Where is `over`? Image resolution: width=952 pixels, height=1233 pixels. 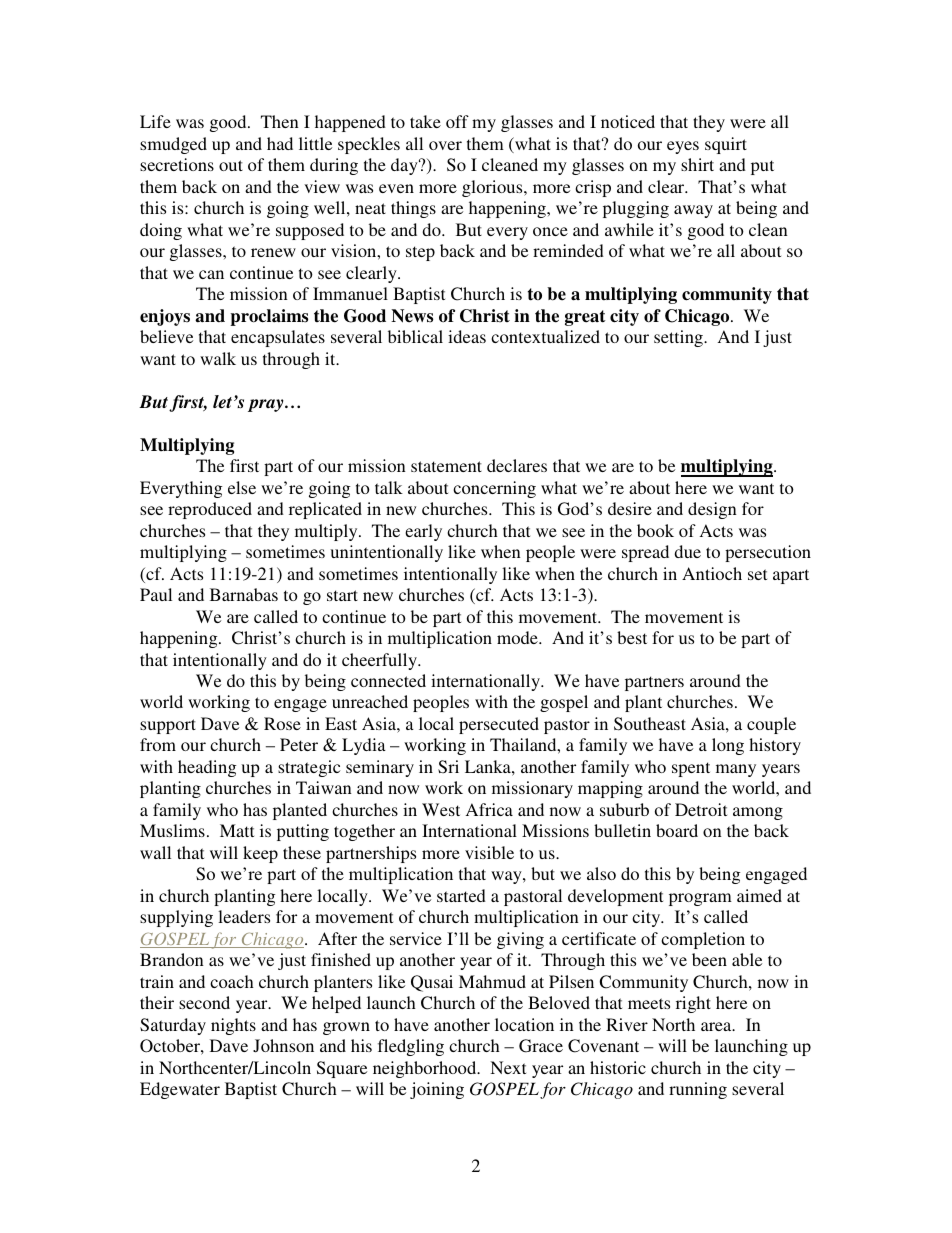 over is located at coordinates (445, 145).
